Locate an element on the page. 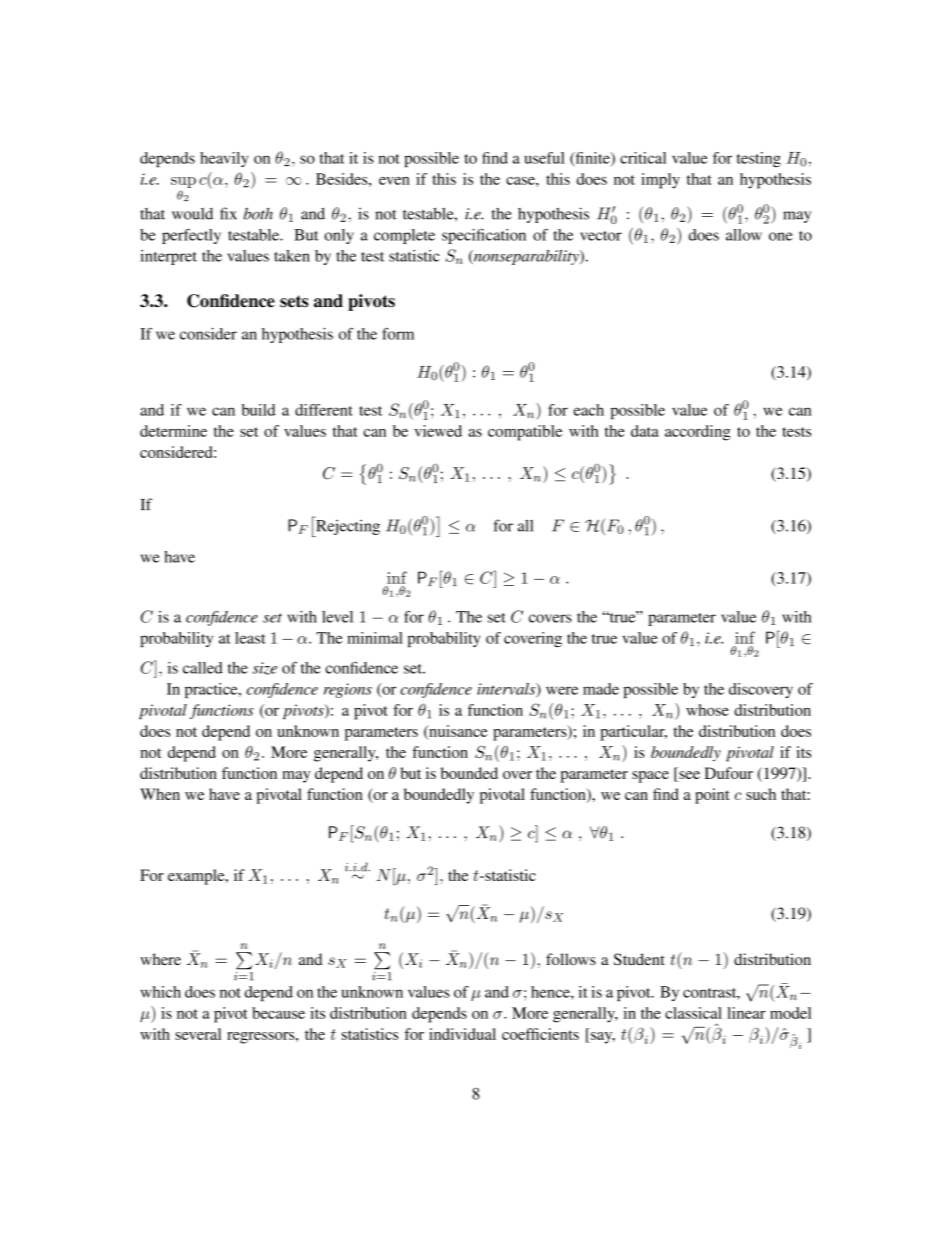 The image size is (952, 1233). specification is located at coordinates (484, 236).
